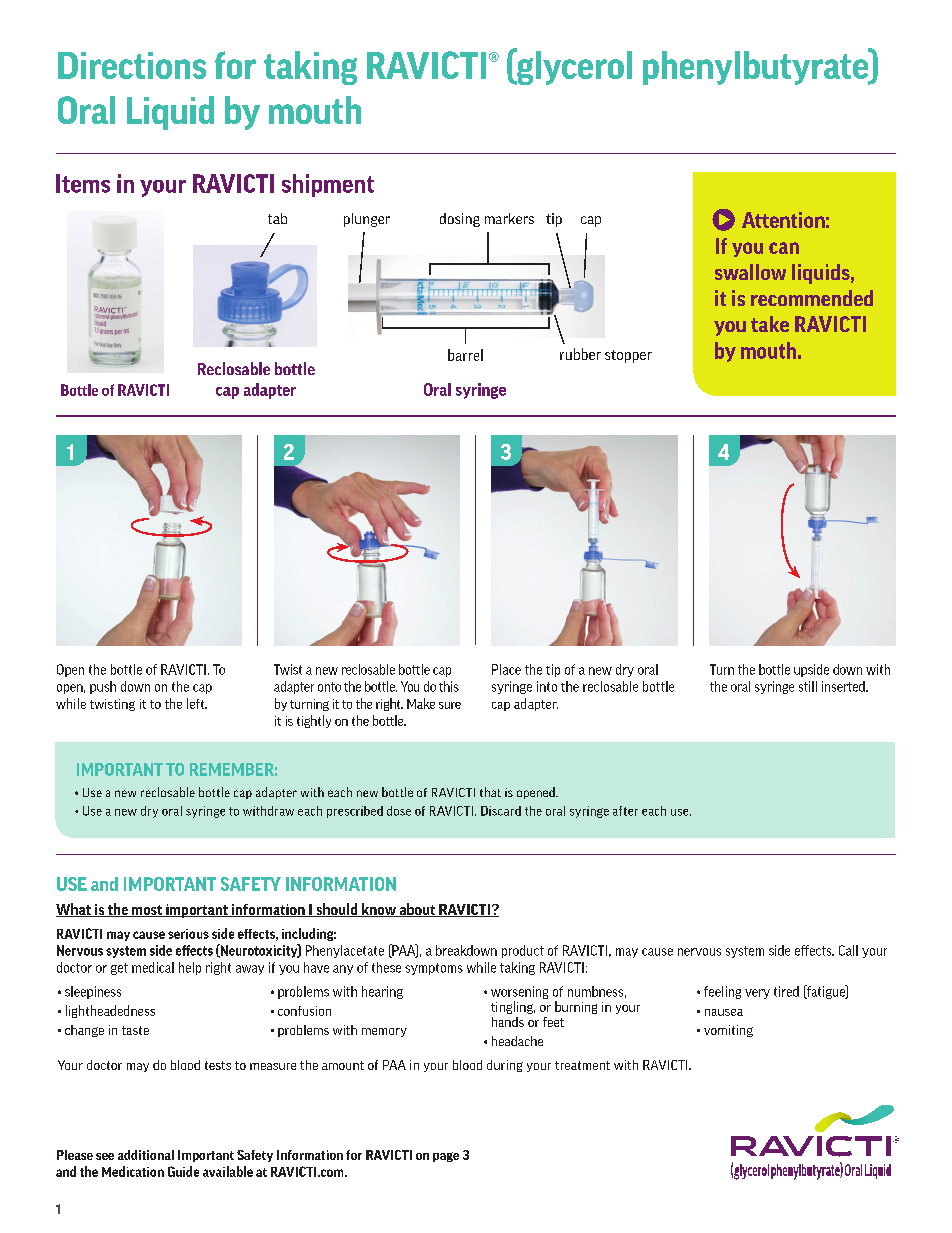 The image size is (952, 1233). What do you see at coordinates (808, 686) in the screenshot?
I see `still` at bounding box center [808, 686].
